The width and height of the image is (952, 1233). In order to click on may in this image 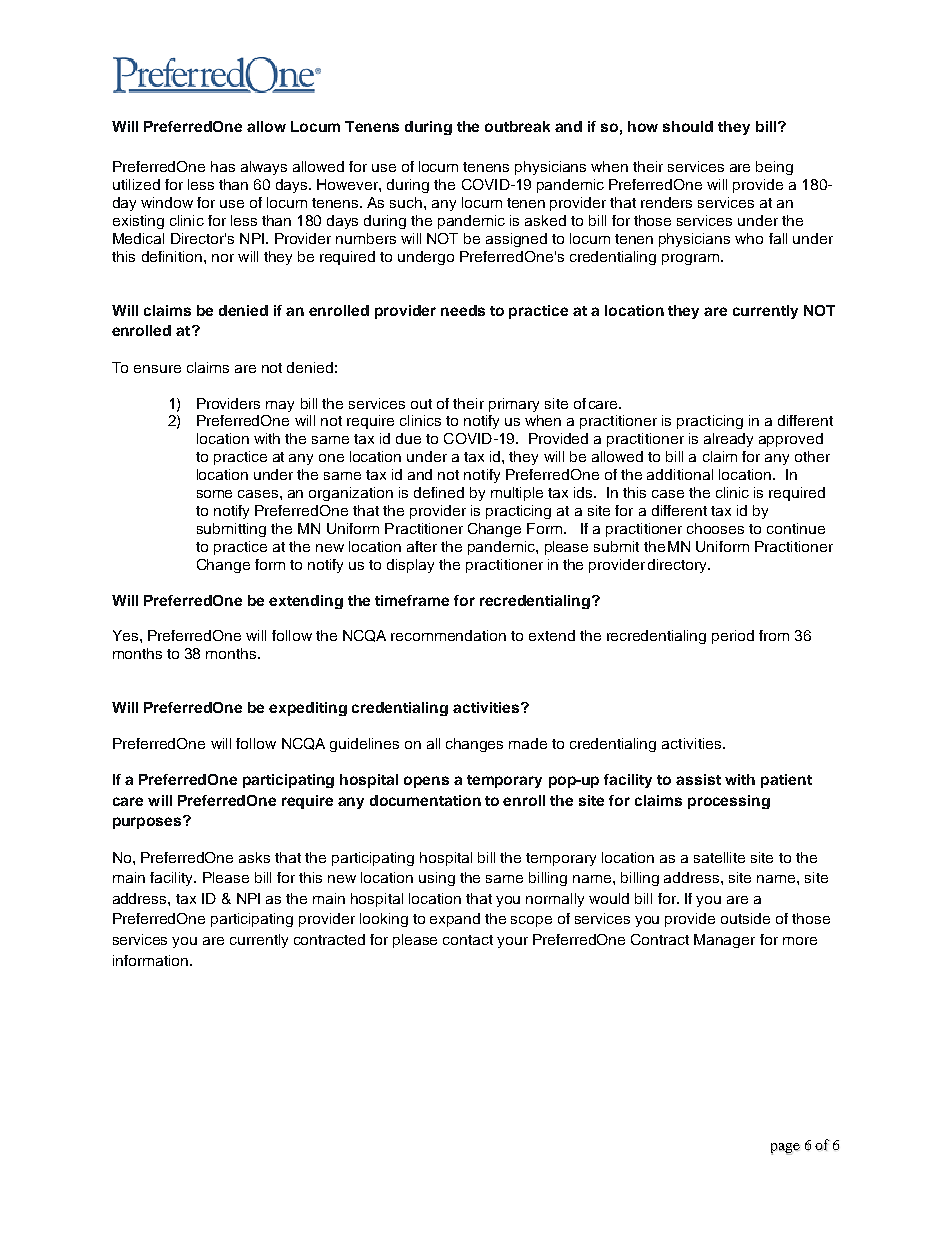, I will do `click(280, 406)`.
